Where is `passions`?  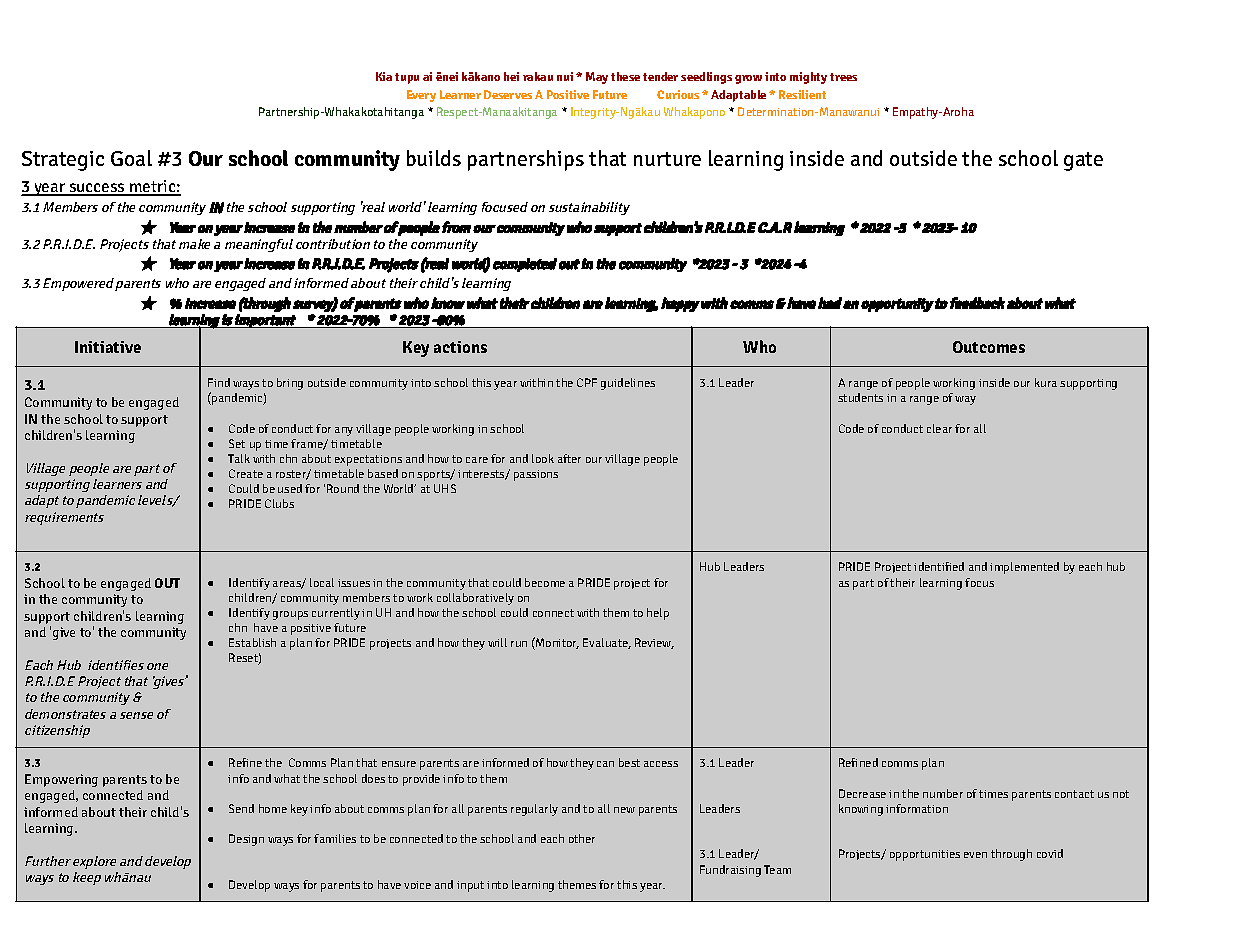 passions is located at coordinates (536, 475).
